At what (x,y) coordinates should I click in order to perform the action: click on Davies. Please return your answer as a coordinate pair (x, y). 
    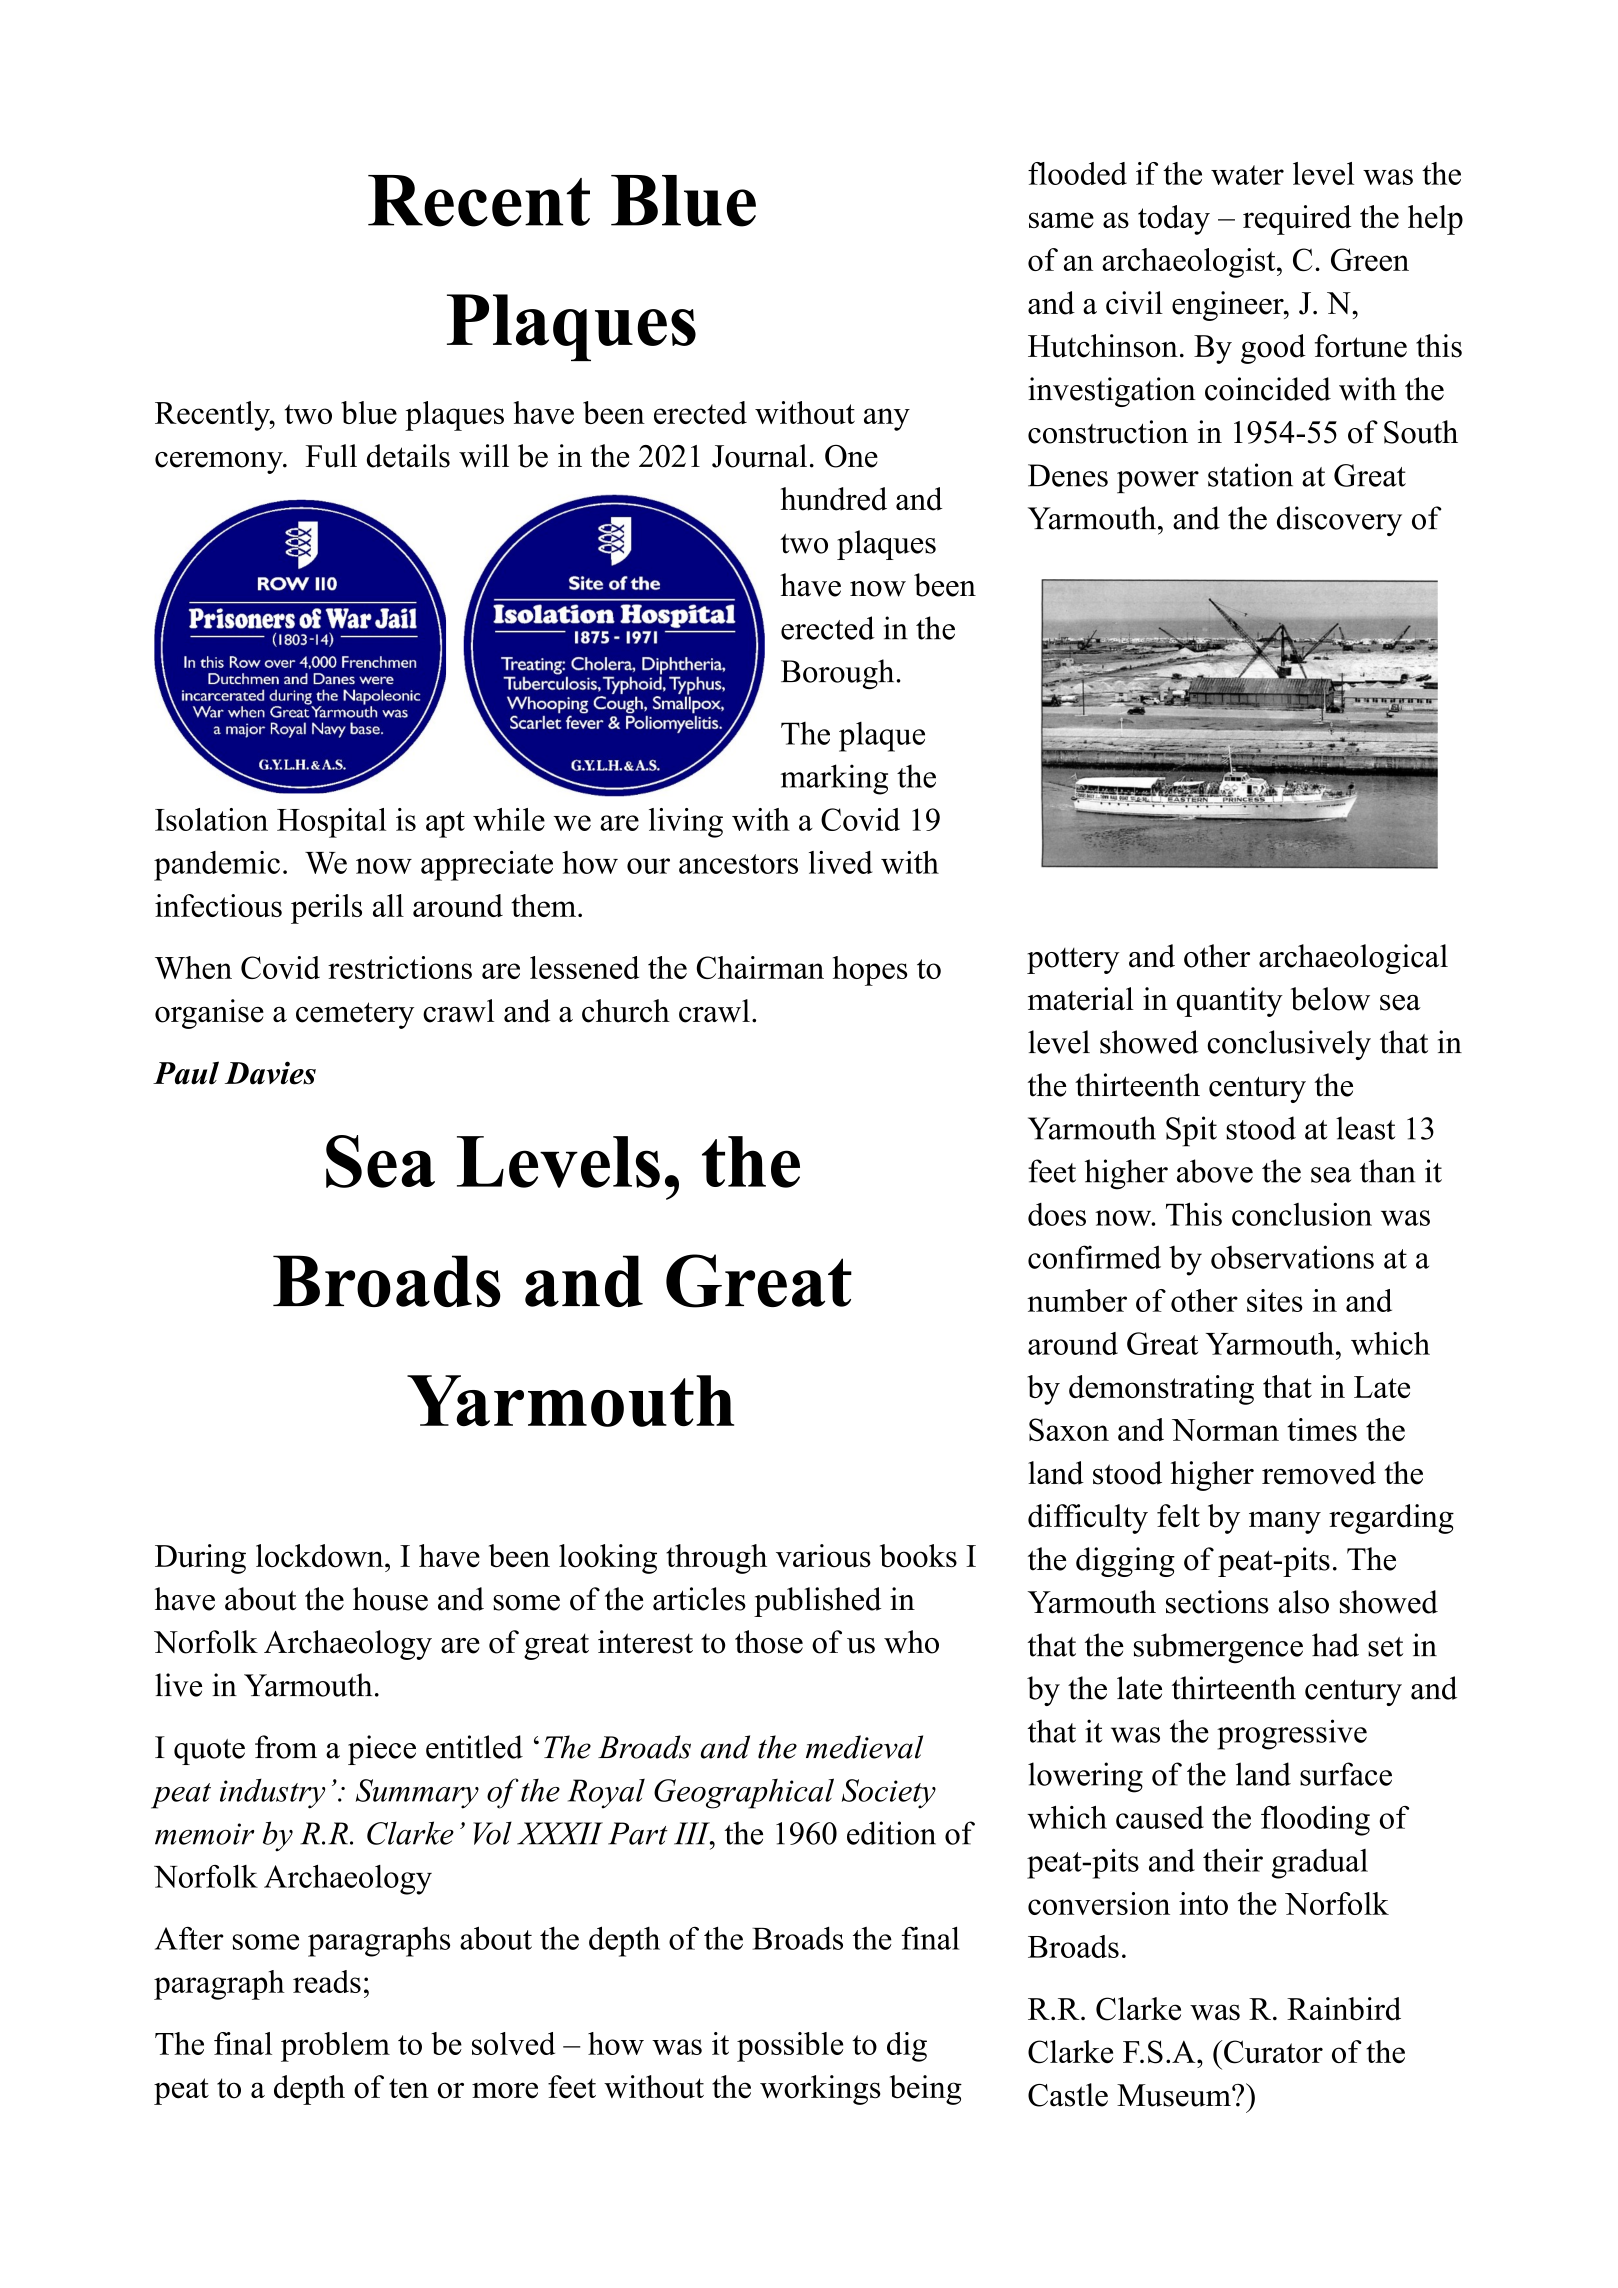
    Looking at the image, I should click on (270, 1073).
